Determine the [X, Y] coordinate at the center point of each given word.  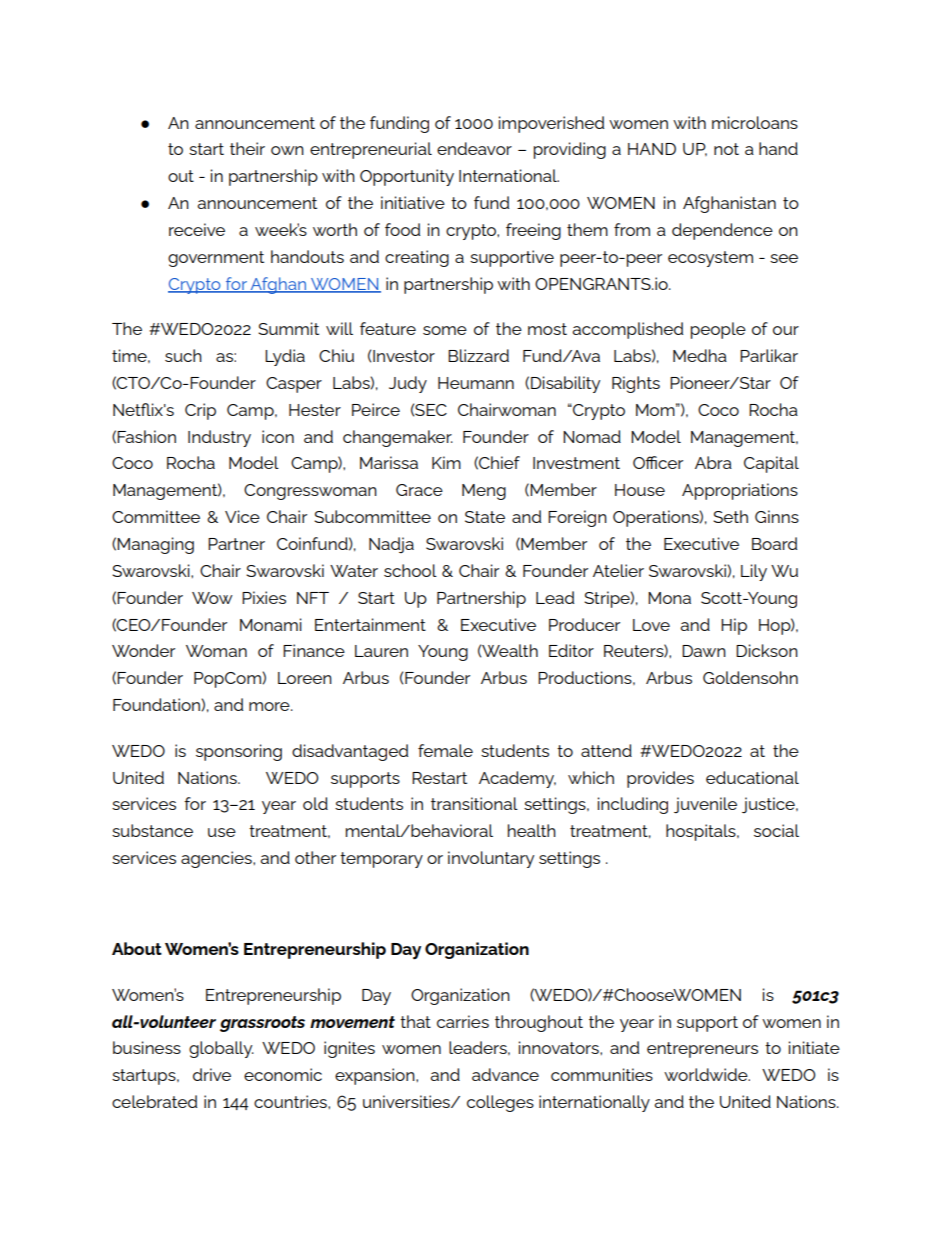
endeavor [474, 148]
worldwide [707, 1074]
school [410, 570]
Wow [212, 598]
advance [505, 1074]
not [726, 149]
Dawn [704, 651]
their [247, 148]
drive [212, 1074]
